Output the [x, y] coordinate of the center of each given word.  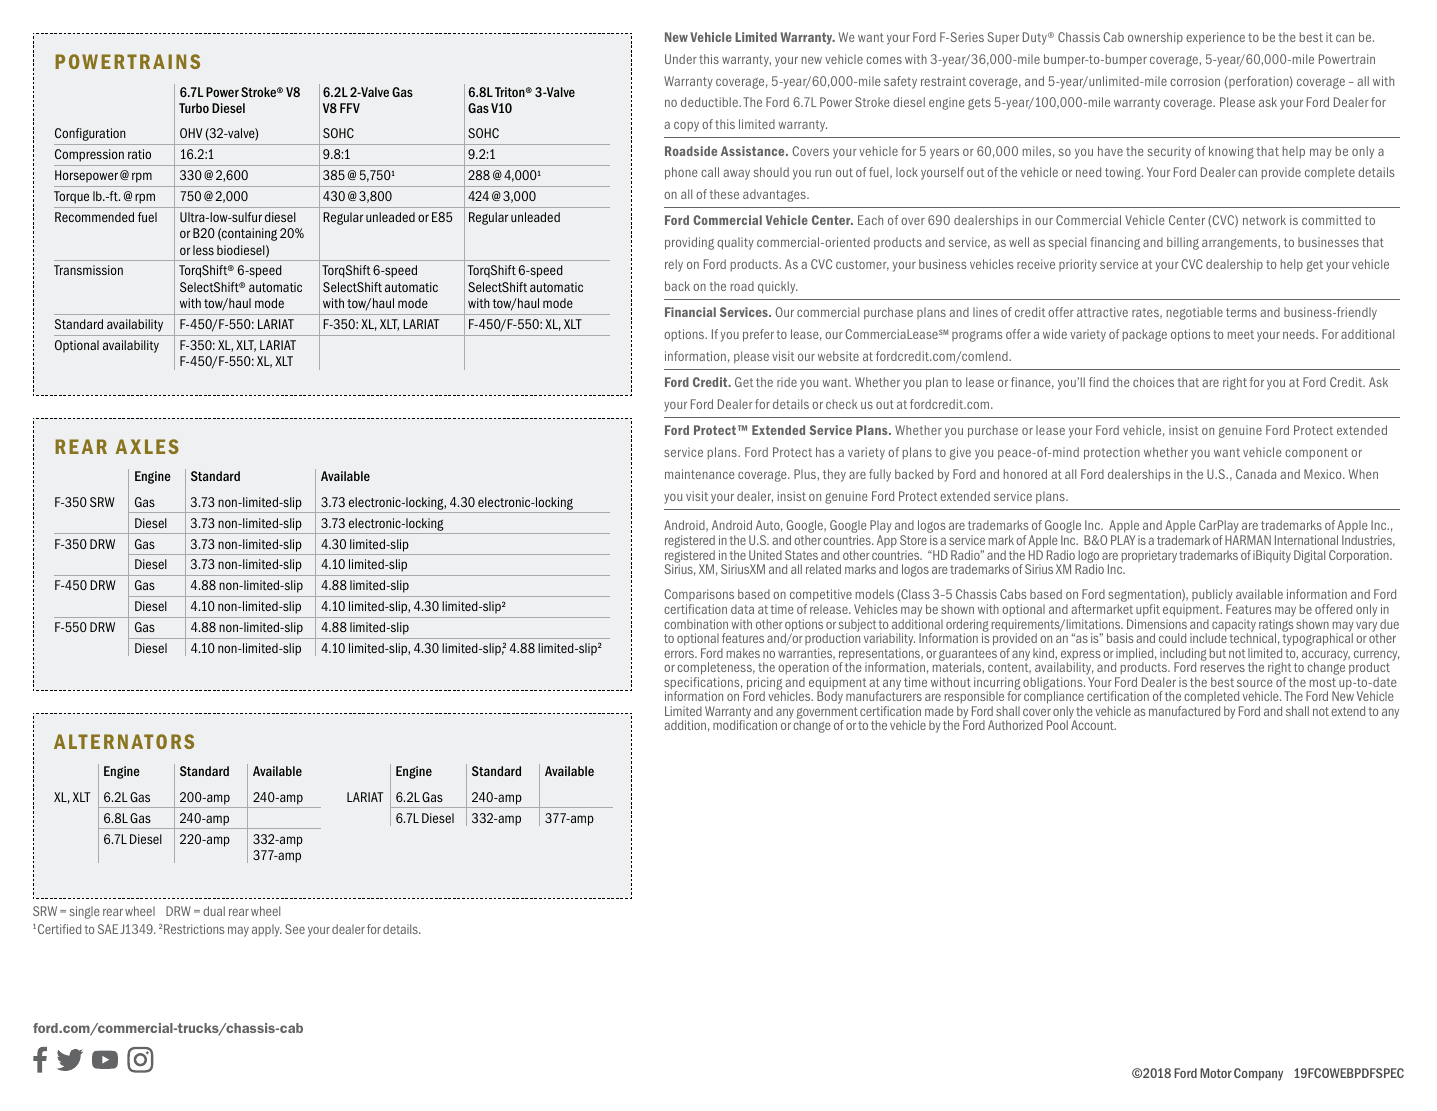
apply [267, 930]
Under [681, 59]
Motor [1216, 1073]
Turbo [194, 108]
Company [1258, 1074]
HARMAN [1248, 540]
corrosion [1195, 81]
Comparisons [700, 597]
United [765, 555]
